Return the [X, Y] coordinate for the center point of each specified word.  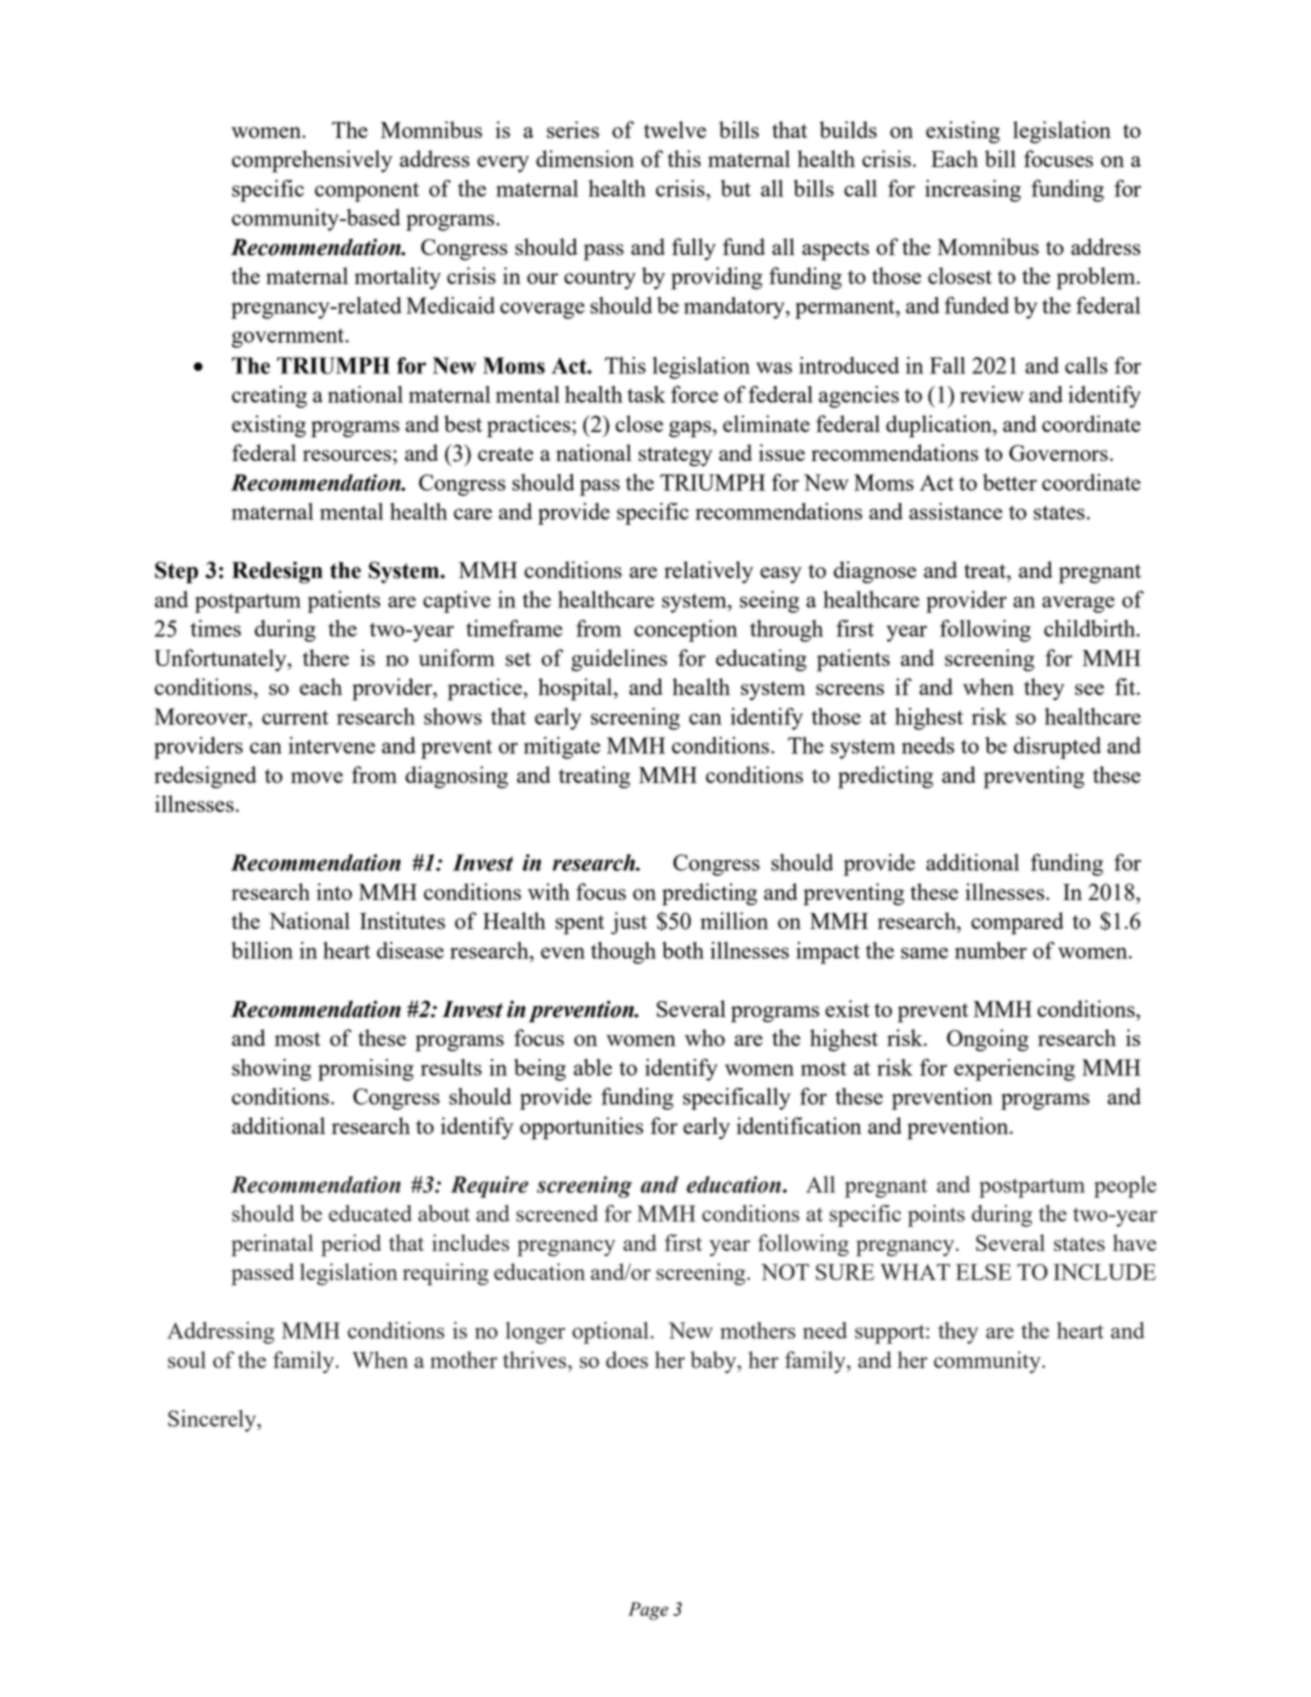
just [629, 923]
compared [1017, 923]
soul [187, 1359]
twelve [675, 129]
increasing [973, 191]
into [334, 891]
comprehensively [312, 161]
